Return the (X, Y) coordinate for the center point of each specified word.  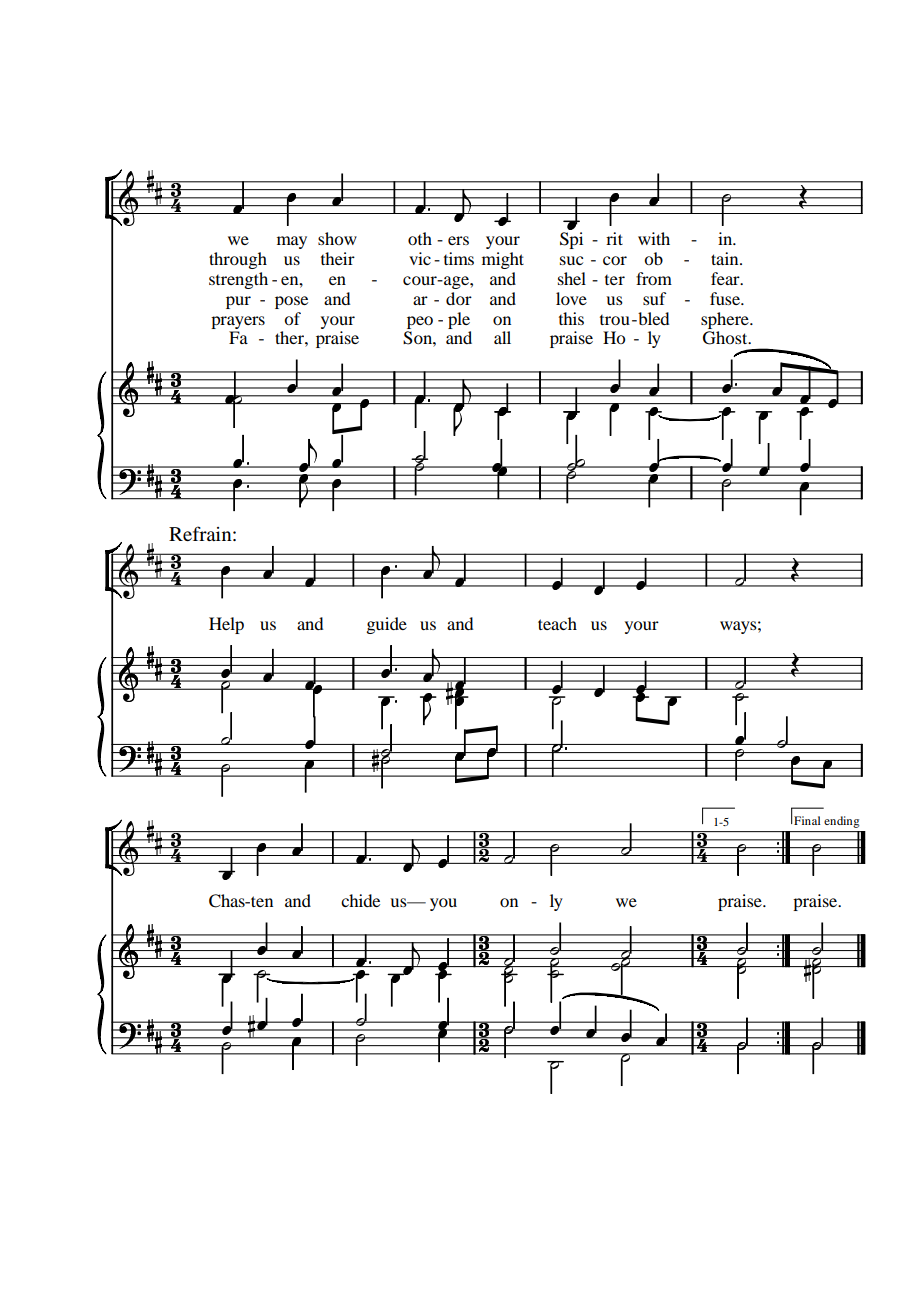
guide (386, 625)
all (502, 337)
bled (652, 318)
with (654, 238)
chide (360, 900)
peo (420, 322)
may (292, 242)
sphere (726, 320)
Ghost (726, 338)
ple (459, 320)
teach (557, 623)
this (571, 318)
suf (654, 298)
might (503, 260)
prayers (238, 322)
